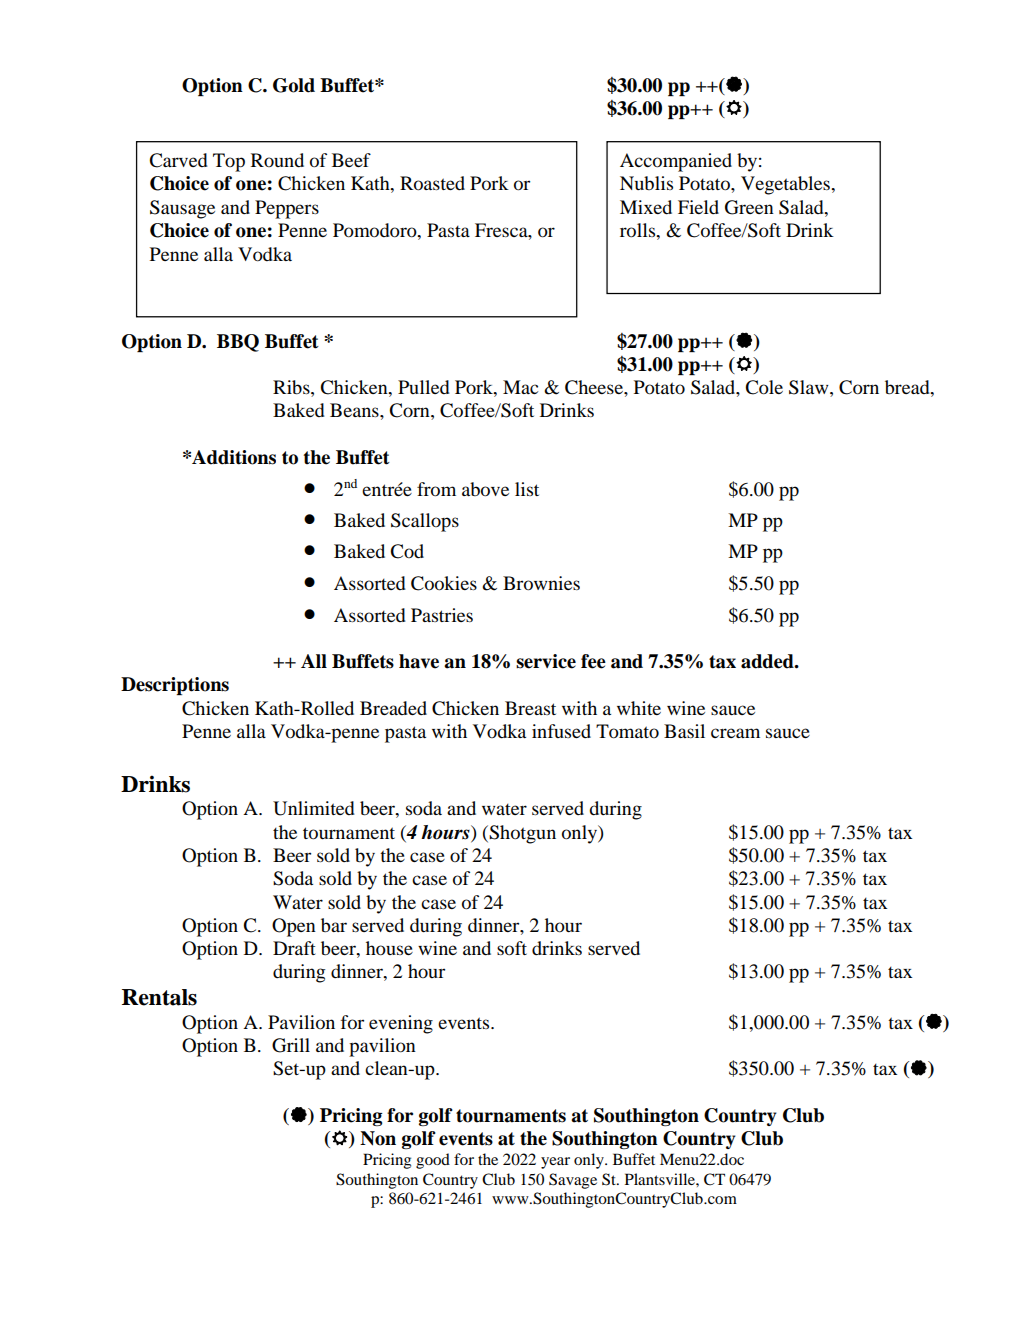 This screenshot has height=1336, width=1032. What do you see at coordinates (175, 686) in the screenshot?
I see `Descriptions` at bounding box center [175, 686].
